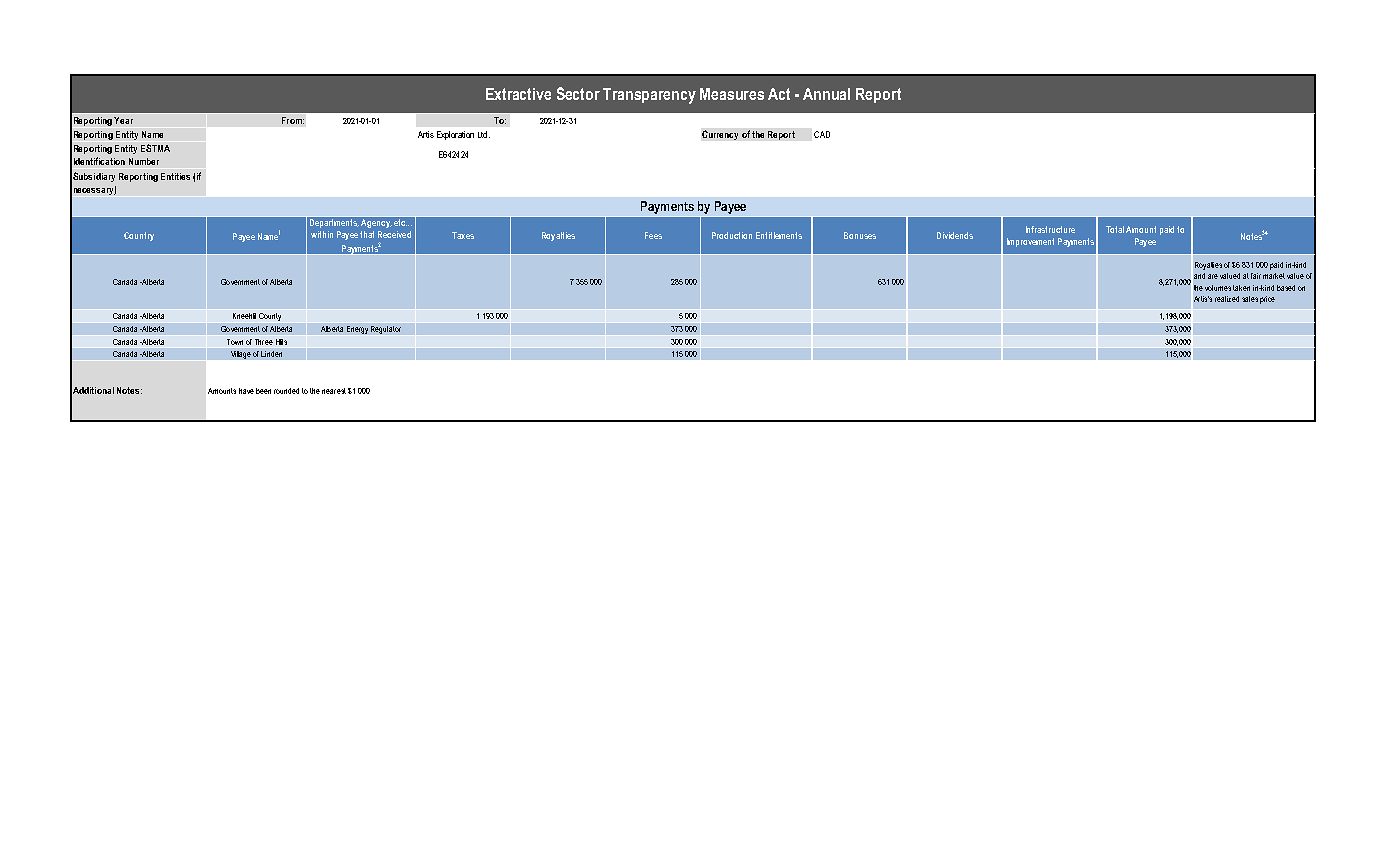 The height and width of the document is (849, 1400). Describe the element at coordinates (271, 318) in the document. I see `County` at that location.
